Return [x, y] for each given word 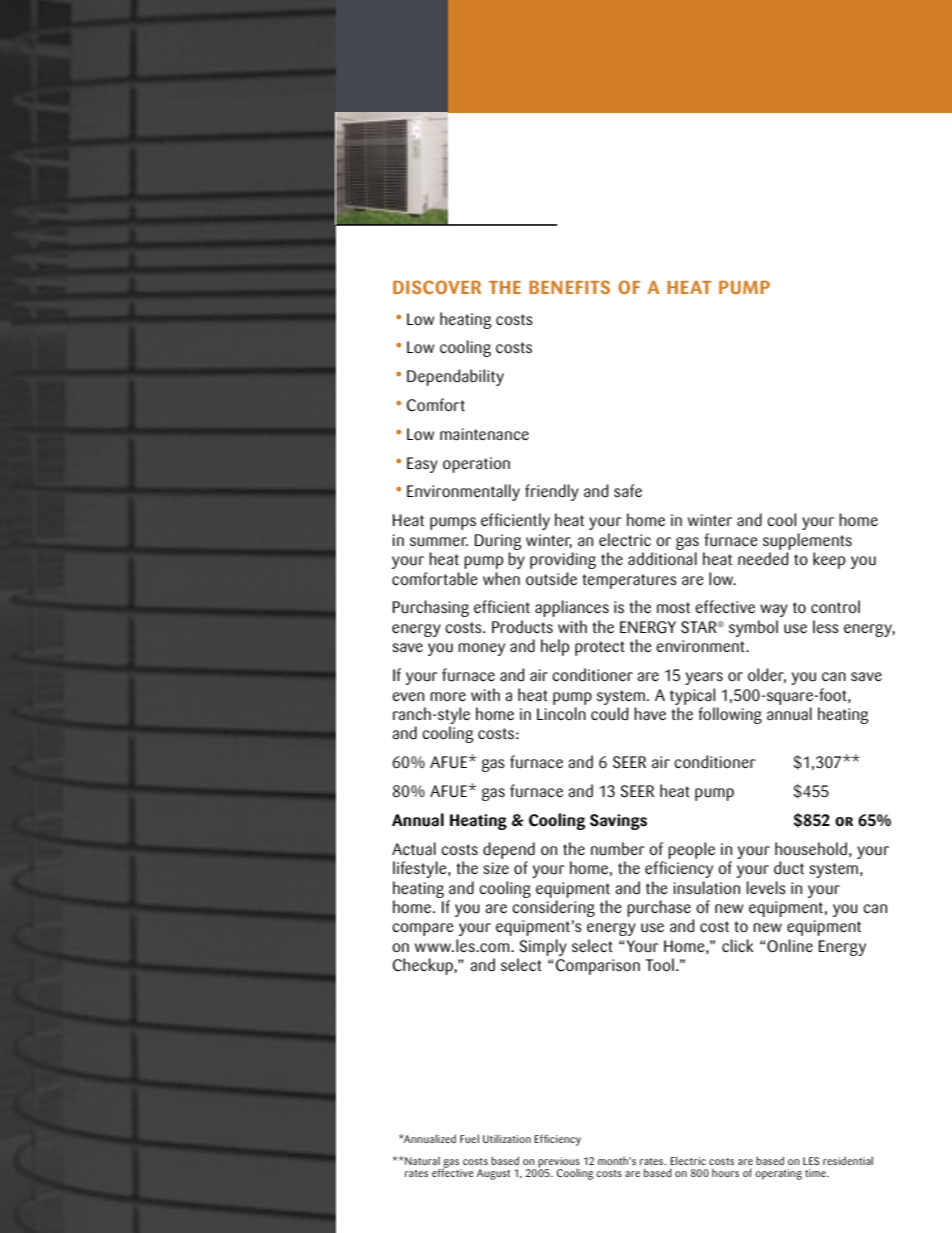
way [774, 610]
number [618, 849]
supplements [807, 541]
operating [779, 1174]
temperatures [629, 581]
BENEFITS [569, 287]
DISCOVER [437, 287]
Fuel [469, 1138]
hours [725, 1173]
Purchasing [431, 608]
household [811, 849]
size [496, 868]
